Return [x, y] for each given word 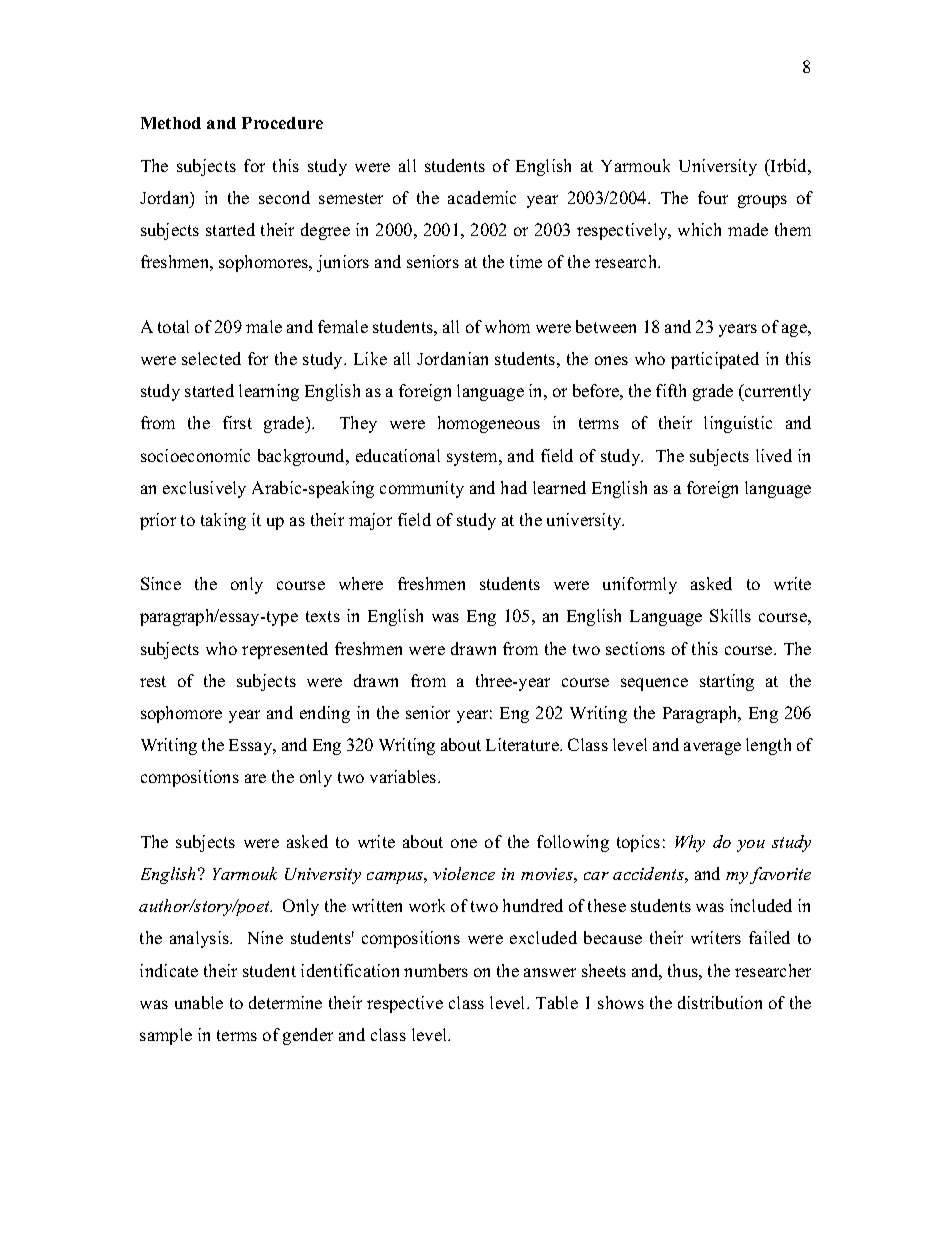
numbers [436, 970]
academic [482, 197]
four [713, 197]
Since [161, 583]
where [361, 583]
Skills [730, 615]
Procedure [282, 123]
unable [199, 1002]
